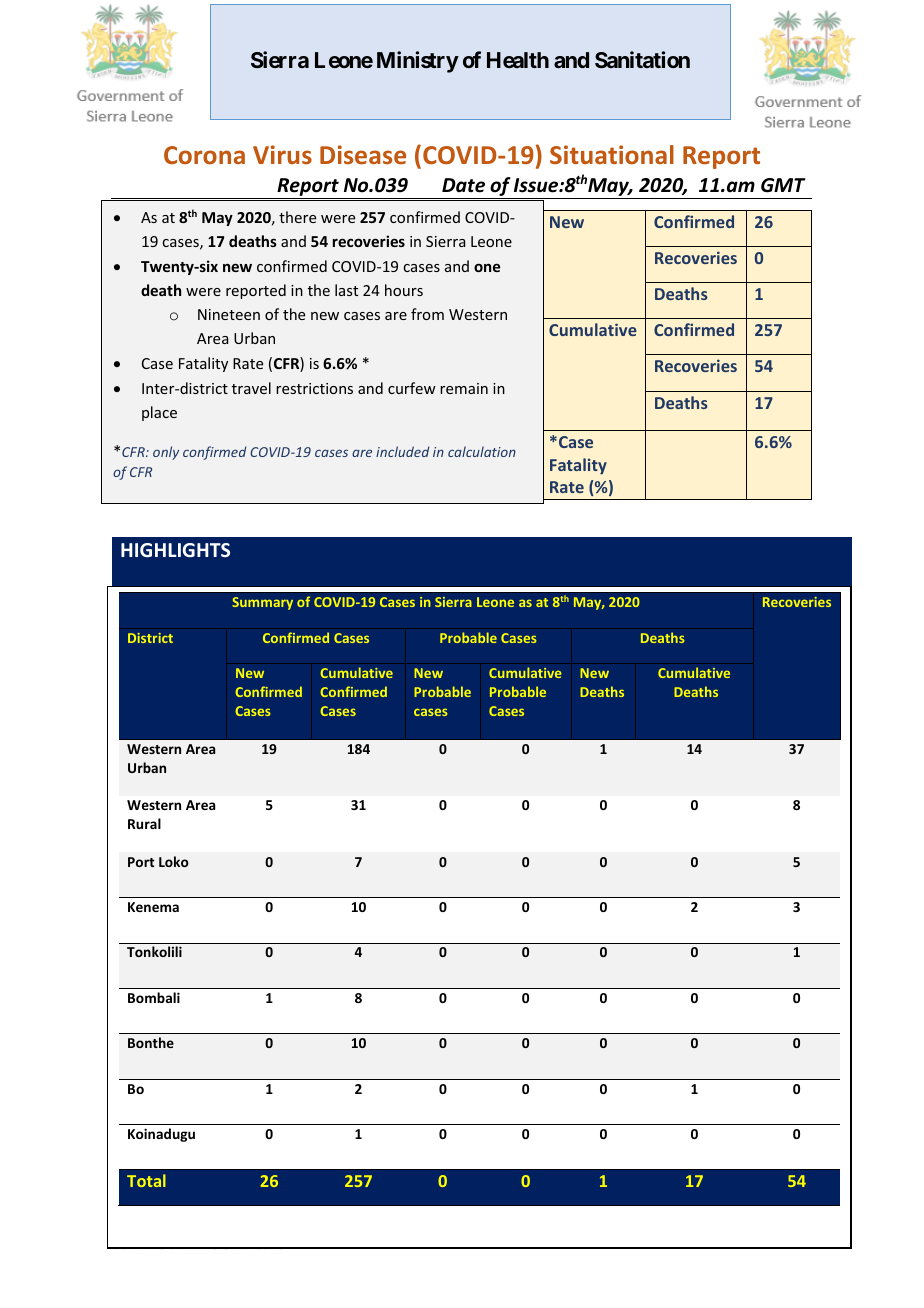 This screenshot has width=924, height=1308. Describe the element at coordinates (166, 453) in the screenshot. I see `only` at that location.
